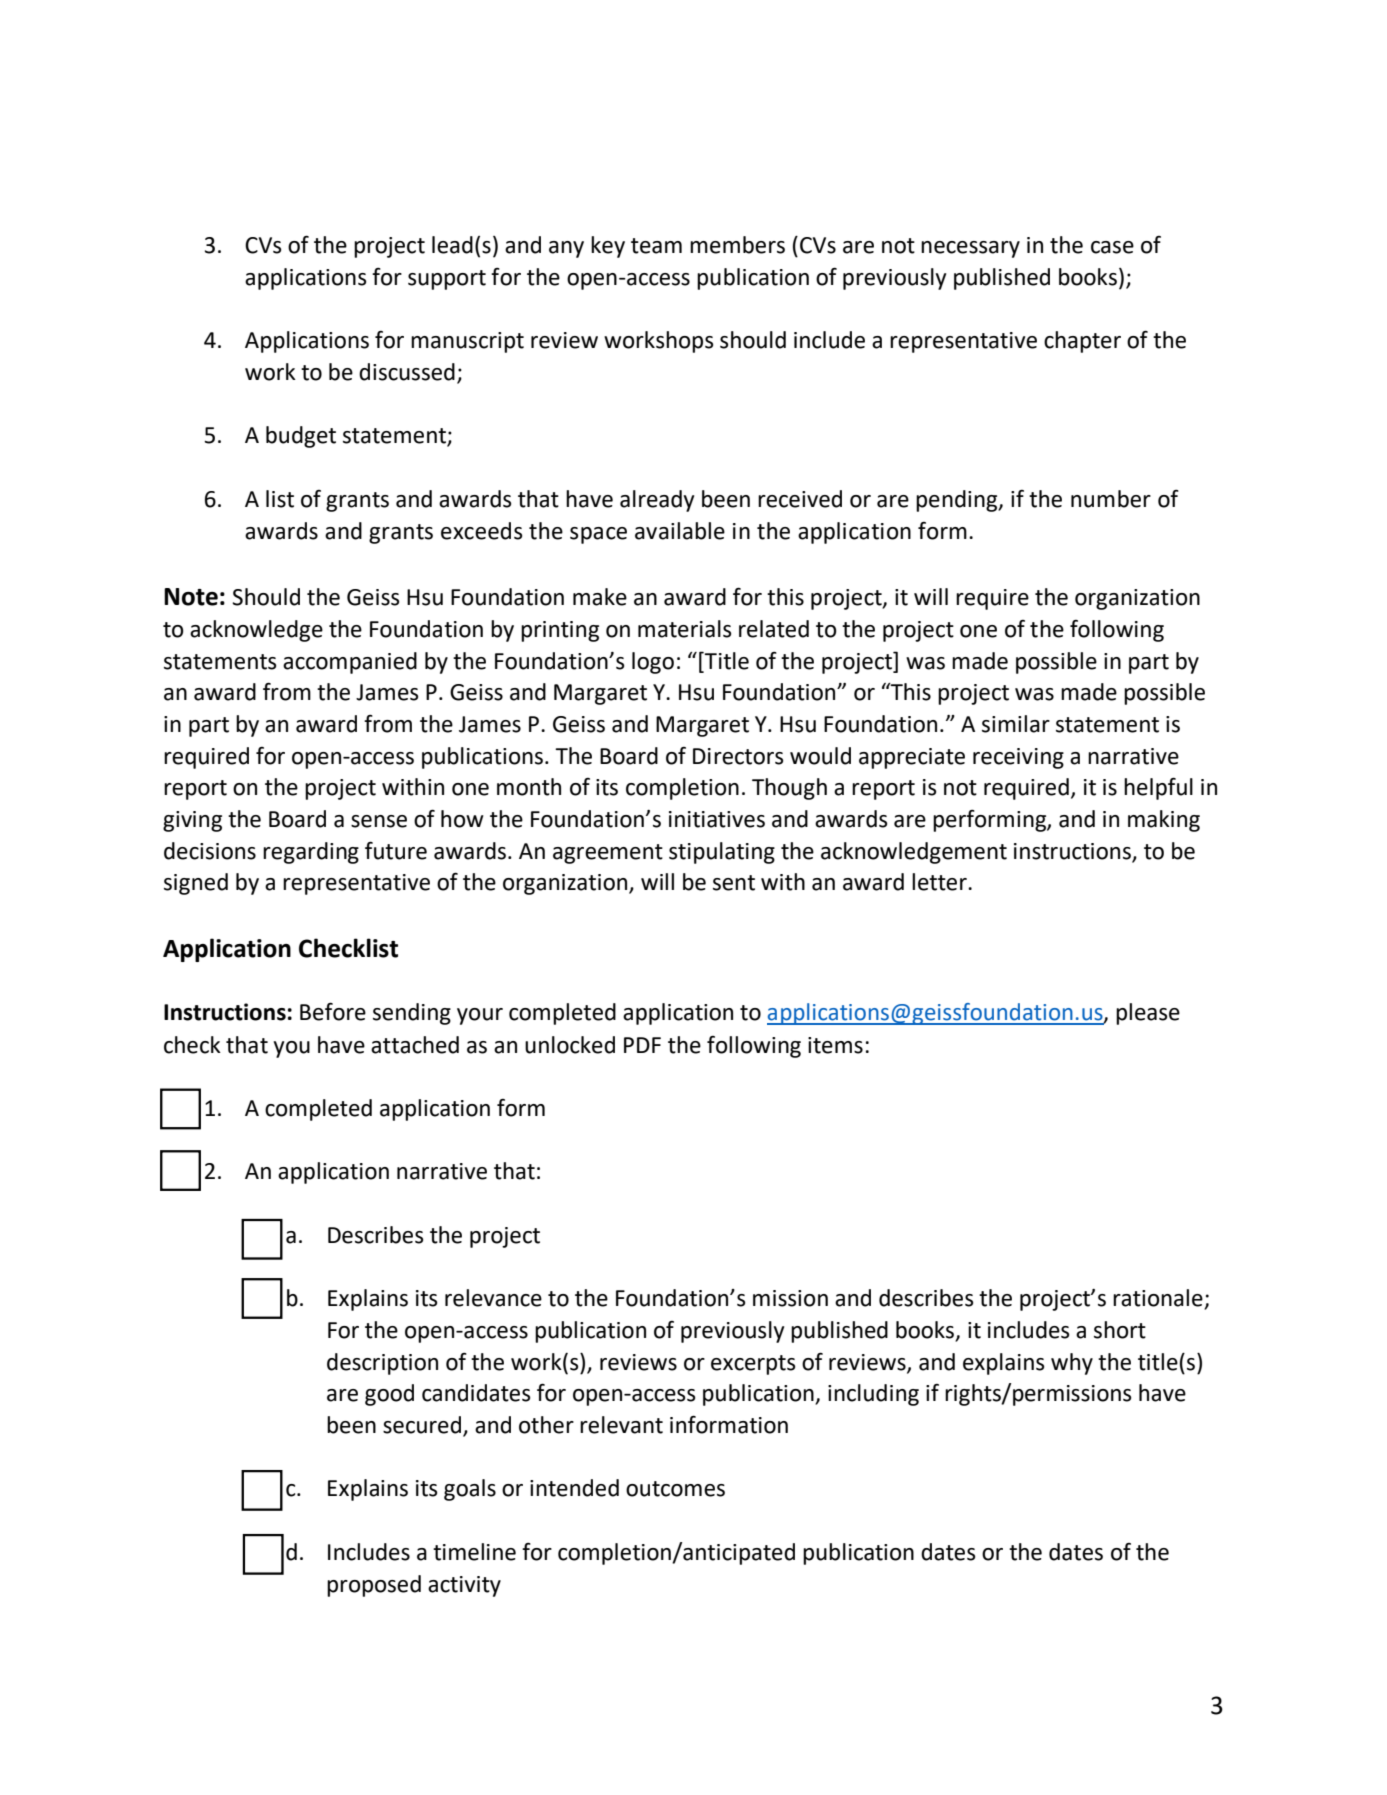  What do you see at coordinates (722, 853) in the page?
I see `stipulating` at bounding box center [722, 853].
